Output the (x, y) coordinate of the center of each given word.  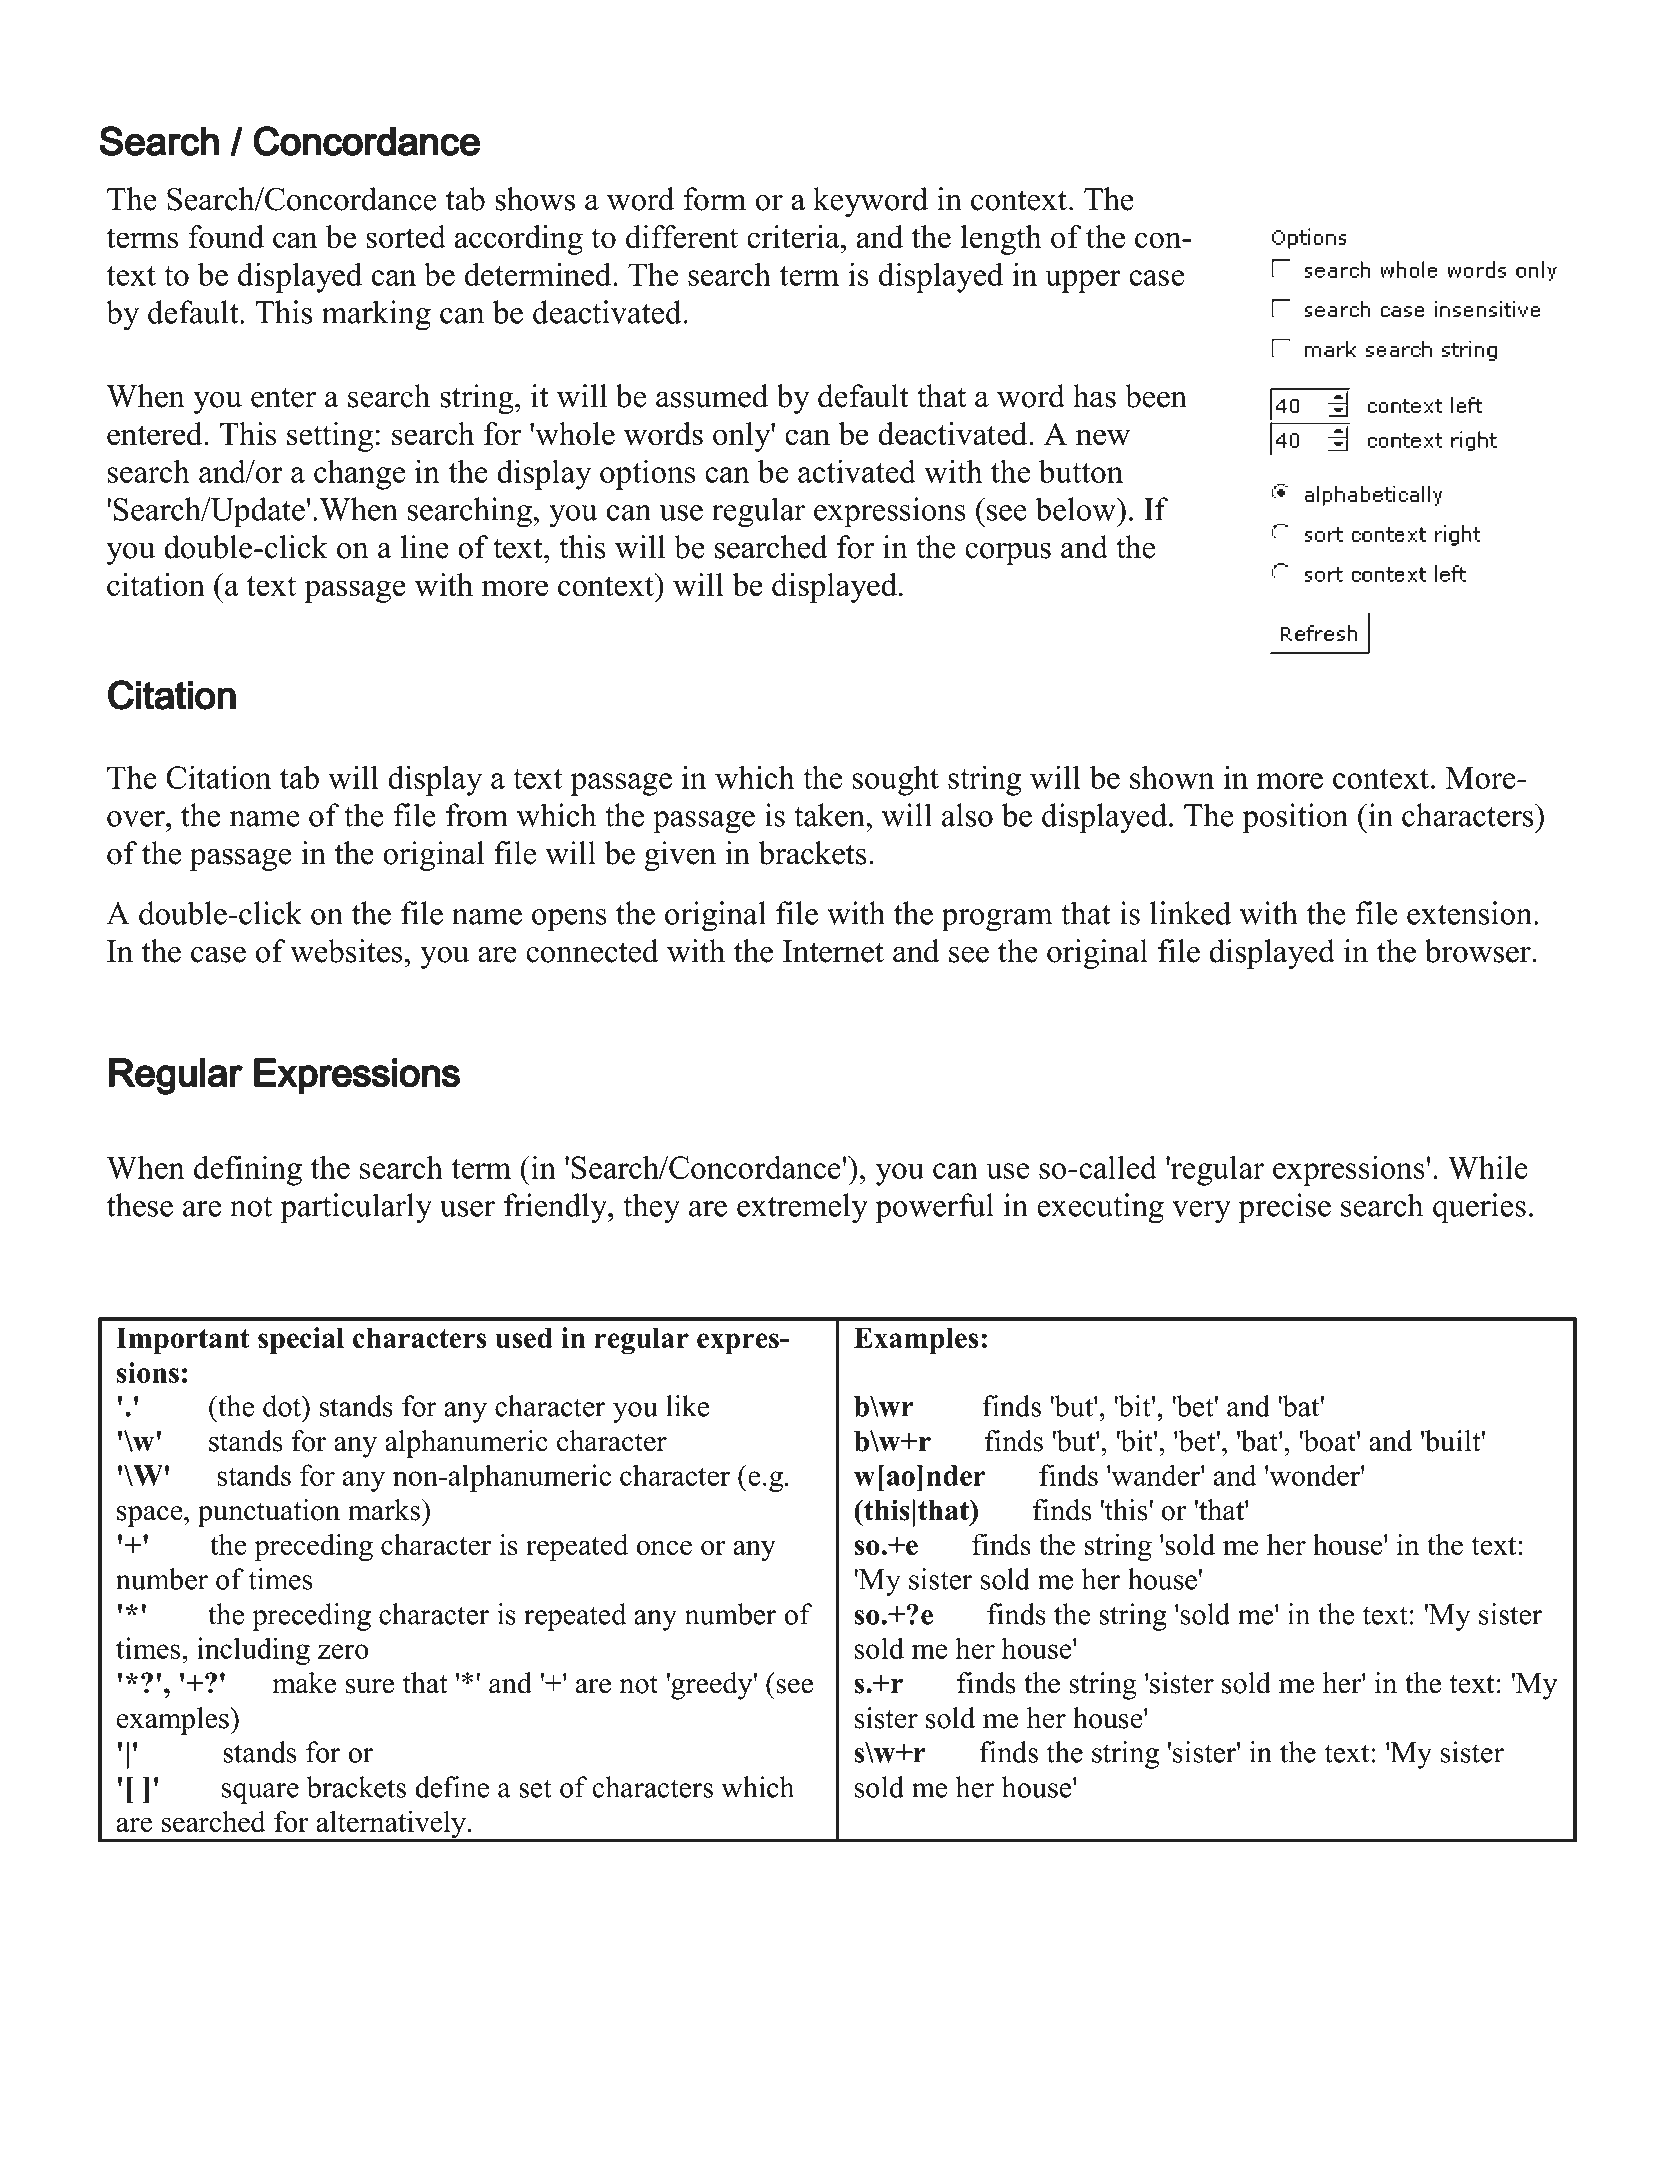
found (226, 237)
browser (1479, 951)
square (260, 1793)
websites (346, 951)
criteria (794, 237)
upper (1083, 281)
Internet (833, 951)
